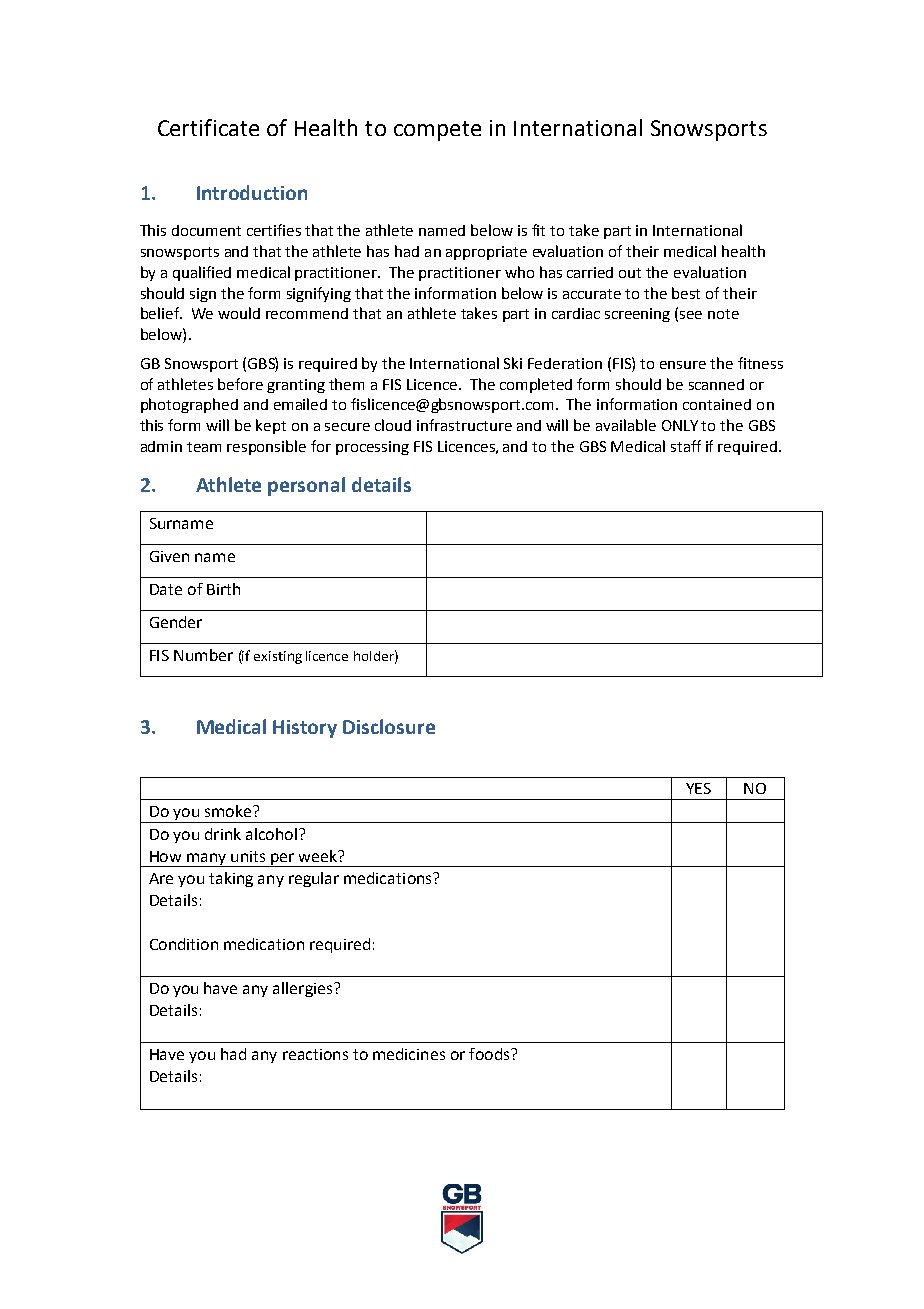 This image has width=924, height=1309. What do you see at coordinates (223, 589) in the image?
I see `Birth` at bounding box center [223, 589].
